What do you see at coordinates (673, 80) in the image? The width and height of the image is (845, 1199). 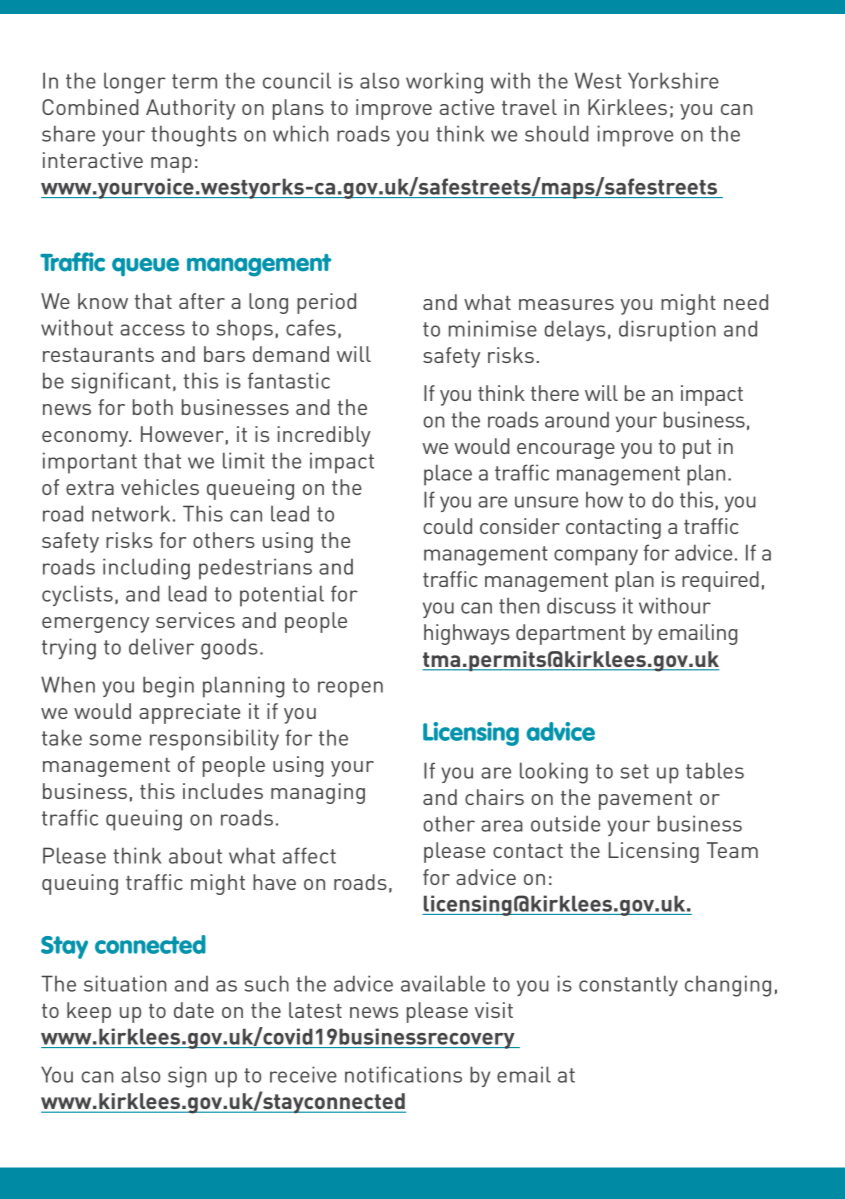 I see `Yorkshire` at bounding box center [673, 80].
